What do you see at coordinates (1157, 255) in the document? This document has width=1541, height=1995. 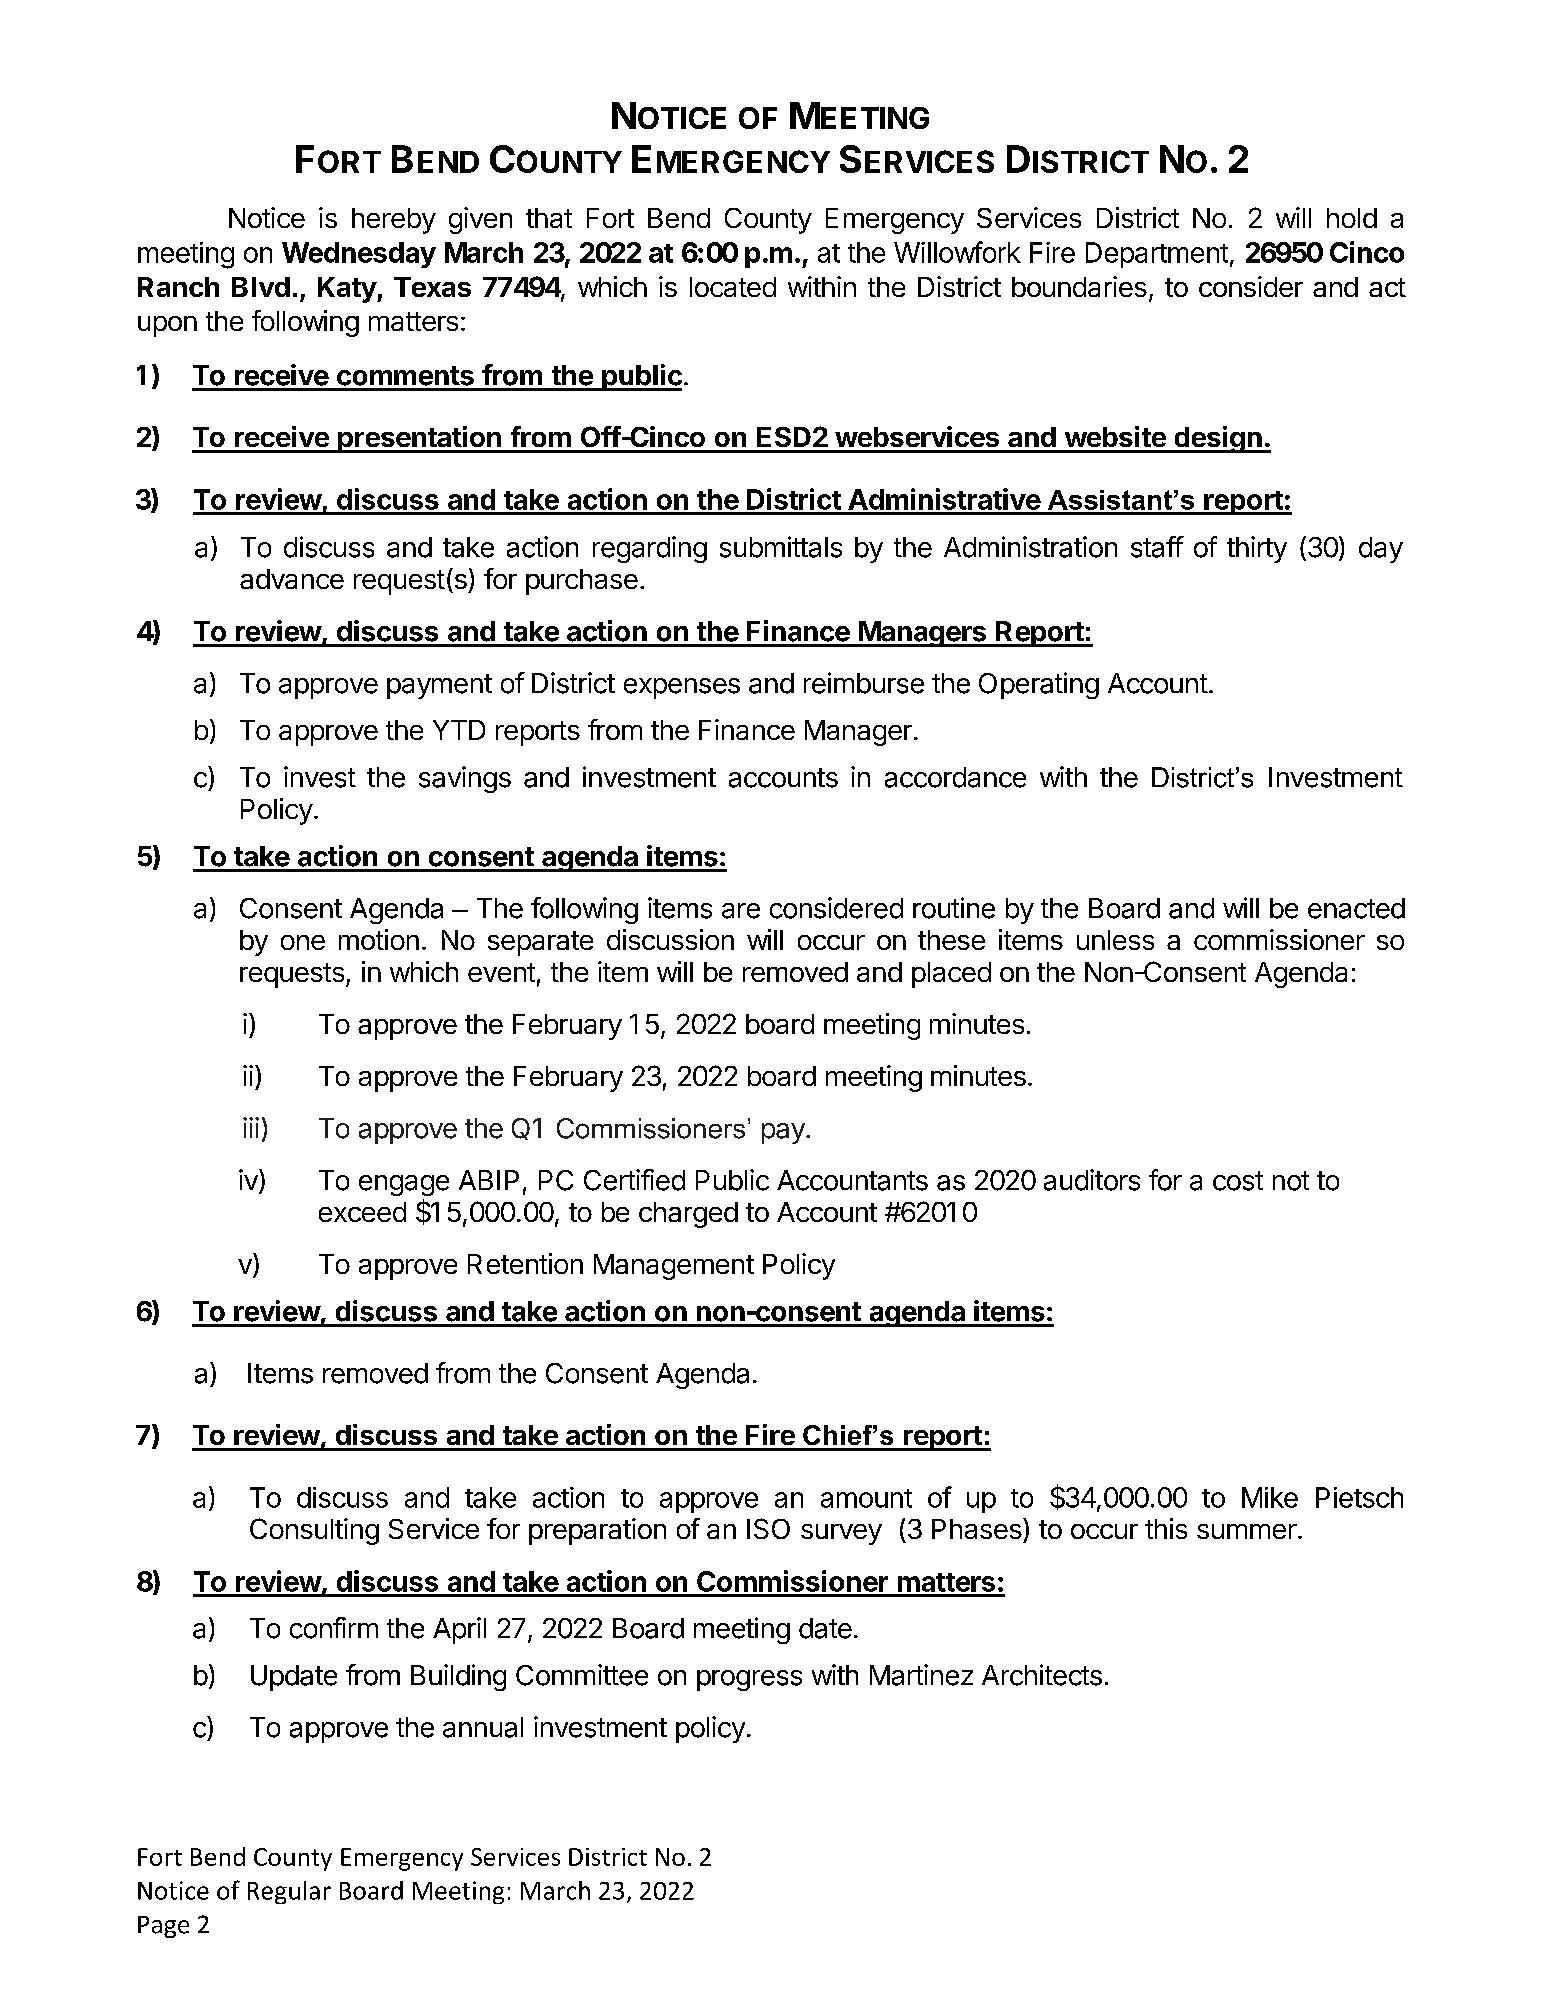 I see `Department` at bounding box center [1157, 255].
